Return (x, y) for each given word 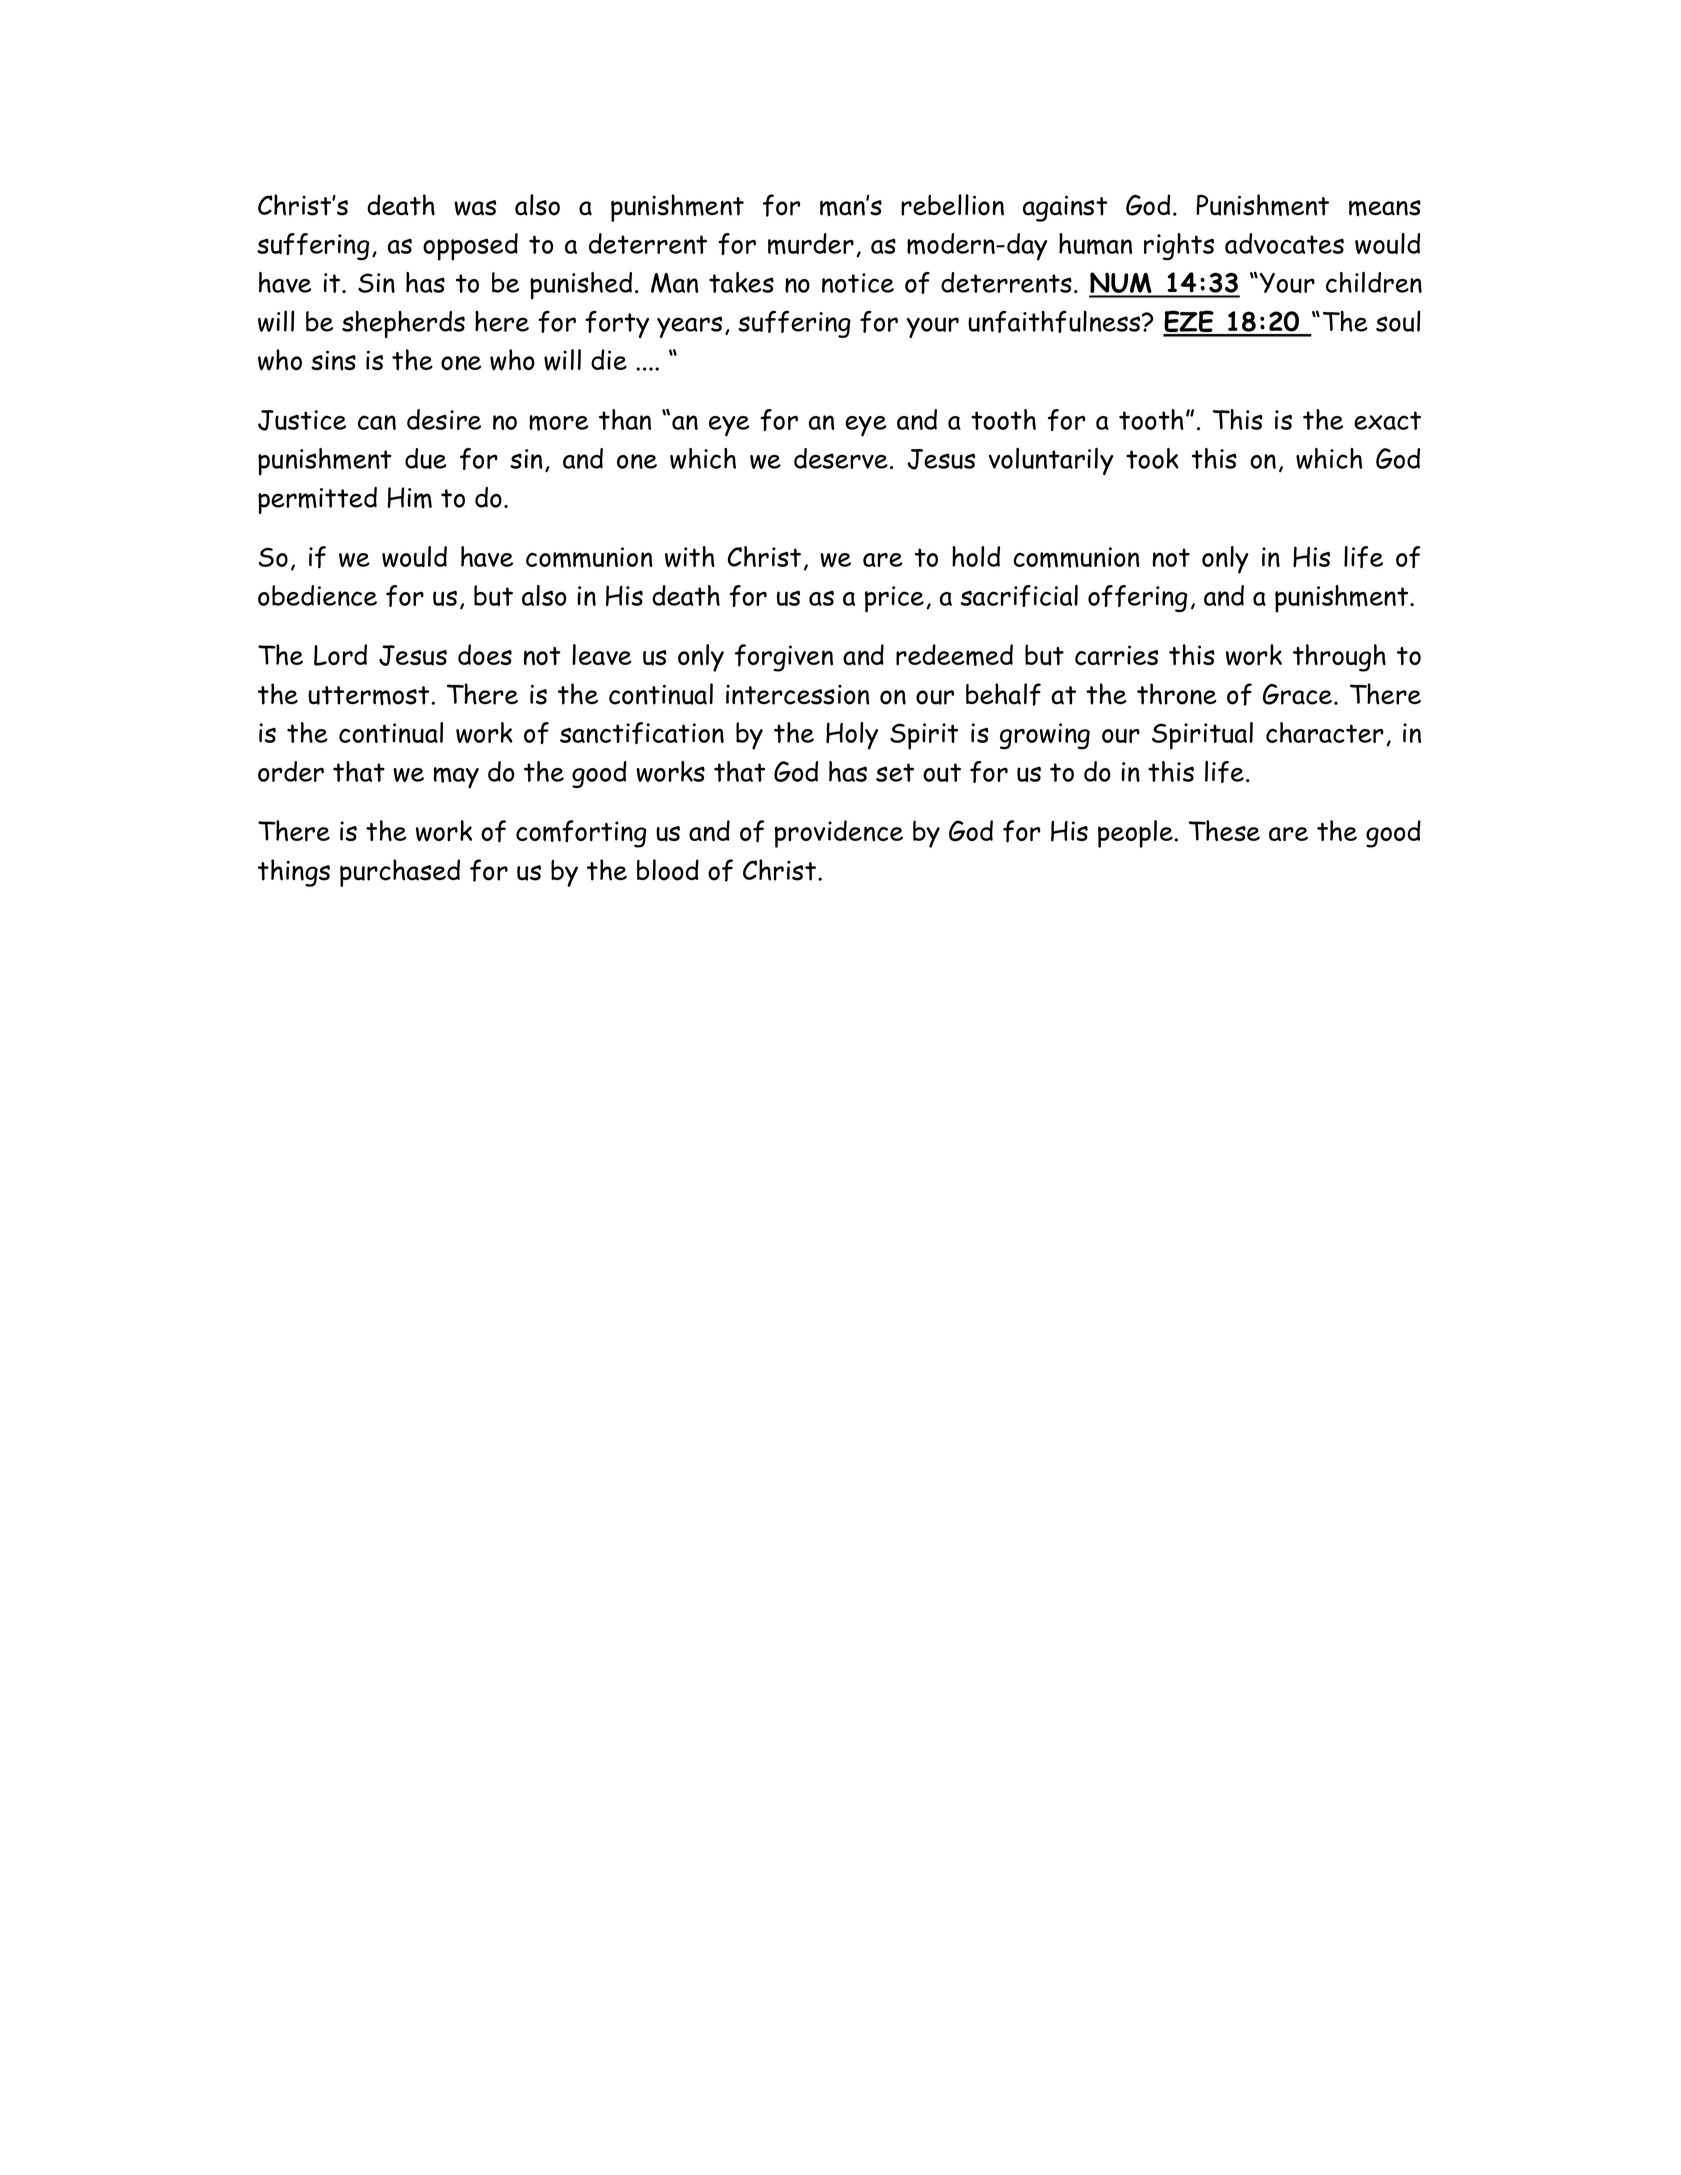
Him (409, 498)
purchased (400, 873)
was (475, 208)
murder (811, 244)
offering (1137, 598)
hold (976, 556)
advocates (1284, 243)
